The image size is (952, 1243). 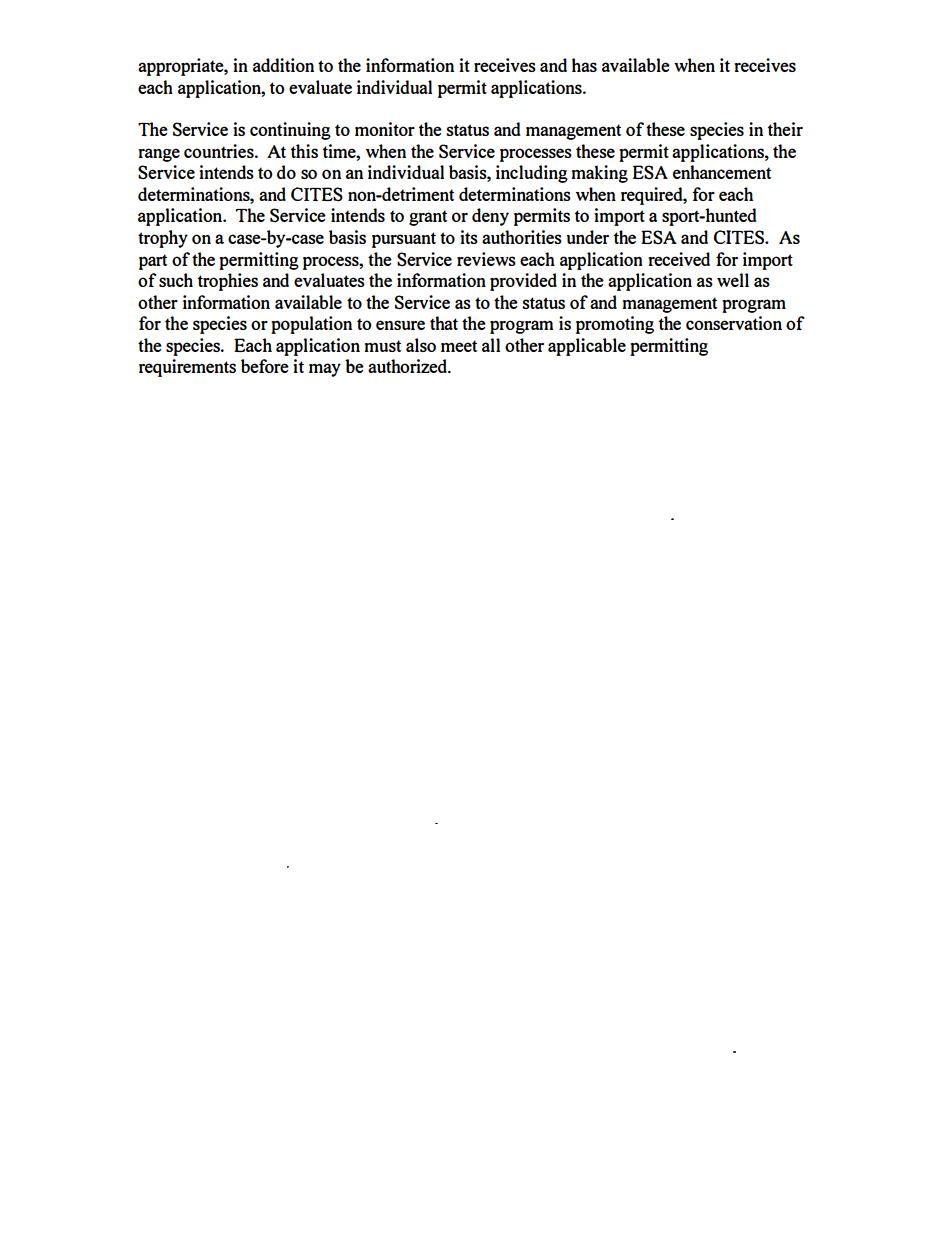 What do you see at coordinates (385, 129) in the page?
I see `monitor` at bounding box center [385, 129].
